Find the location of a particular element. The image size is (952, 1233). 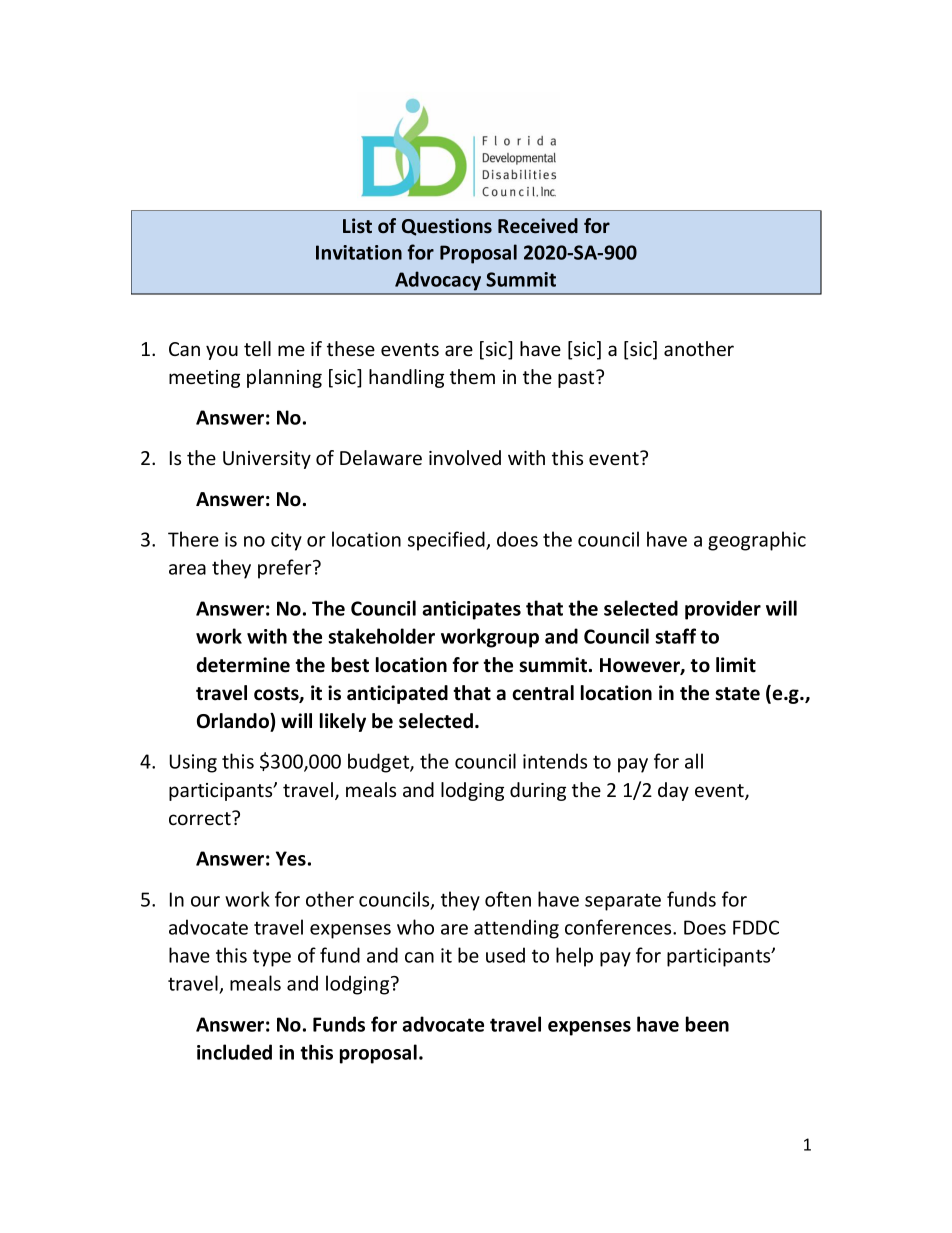

Invitation is located at coordinates (359, 252).
